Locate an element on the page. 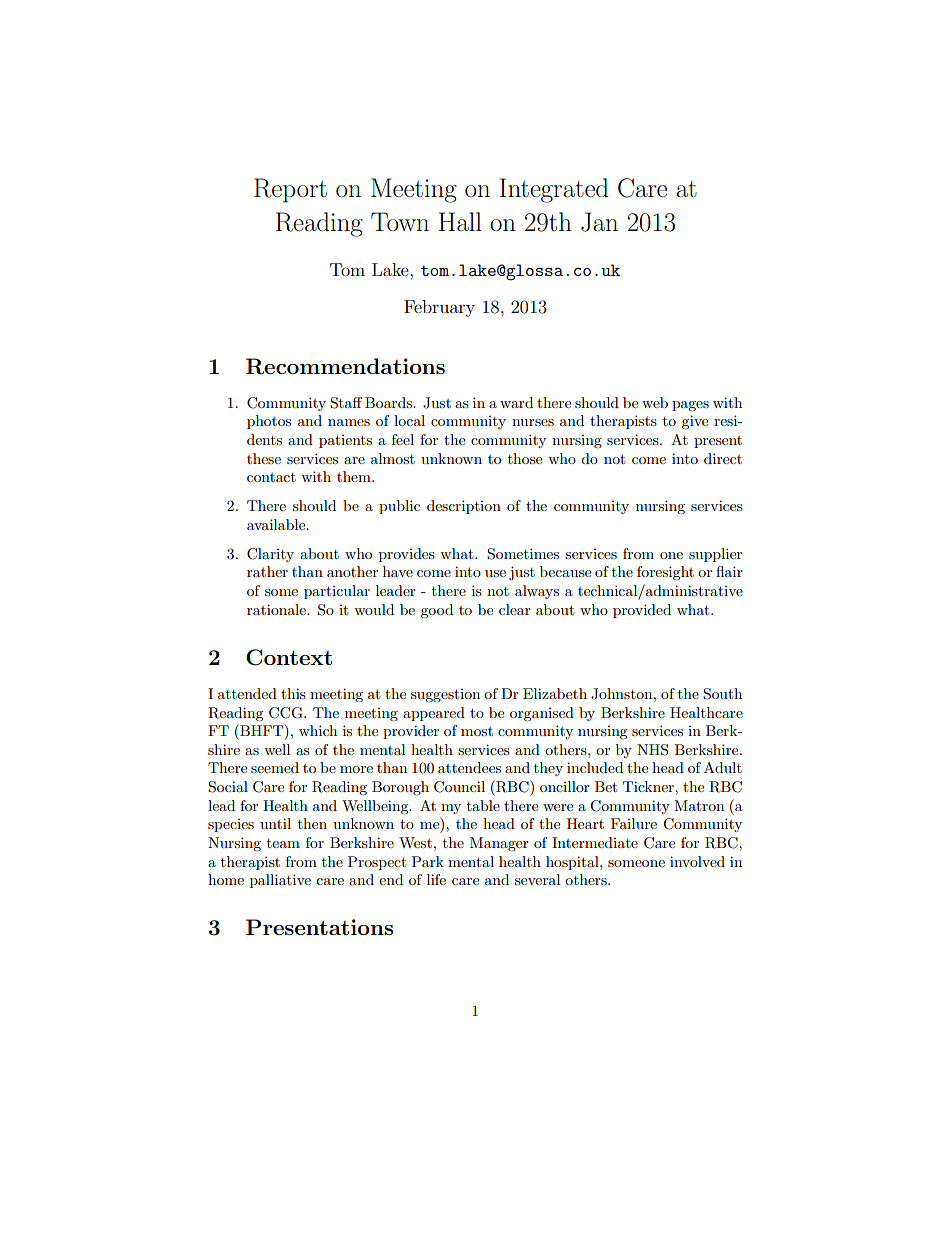 Image resolution: width=952 pixels, height=1233 pixels. involved is located at coordinates (697, 861).
